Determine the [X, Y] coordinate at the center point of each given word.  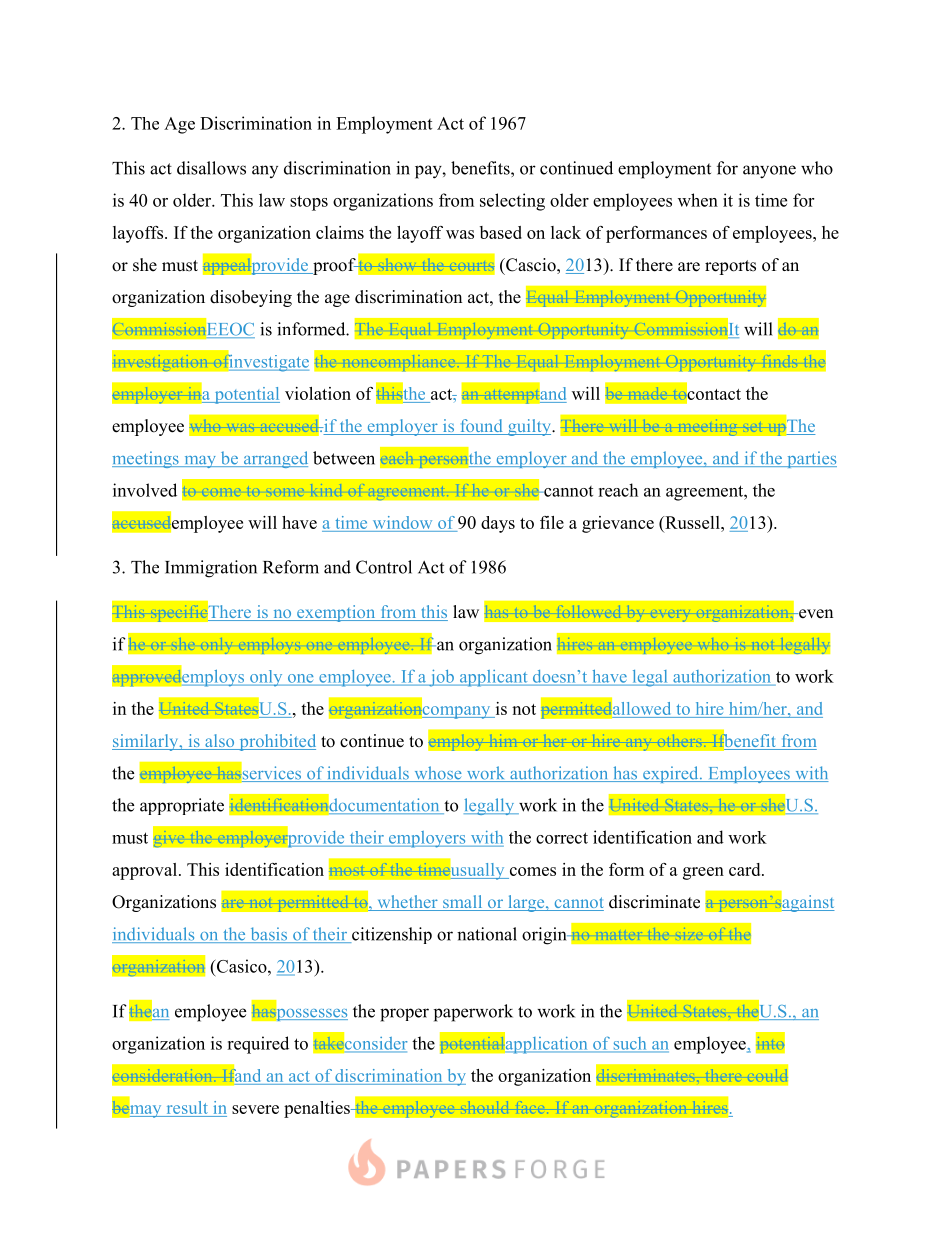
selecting [512, 202]
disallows [211, 168]
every [670, 615]
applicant [493, 678]
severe [255, 1109]
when [698, 200]
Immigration [211, 569]
